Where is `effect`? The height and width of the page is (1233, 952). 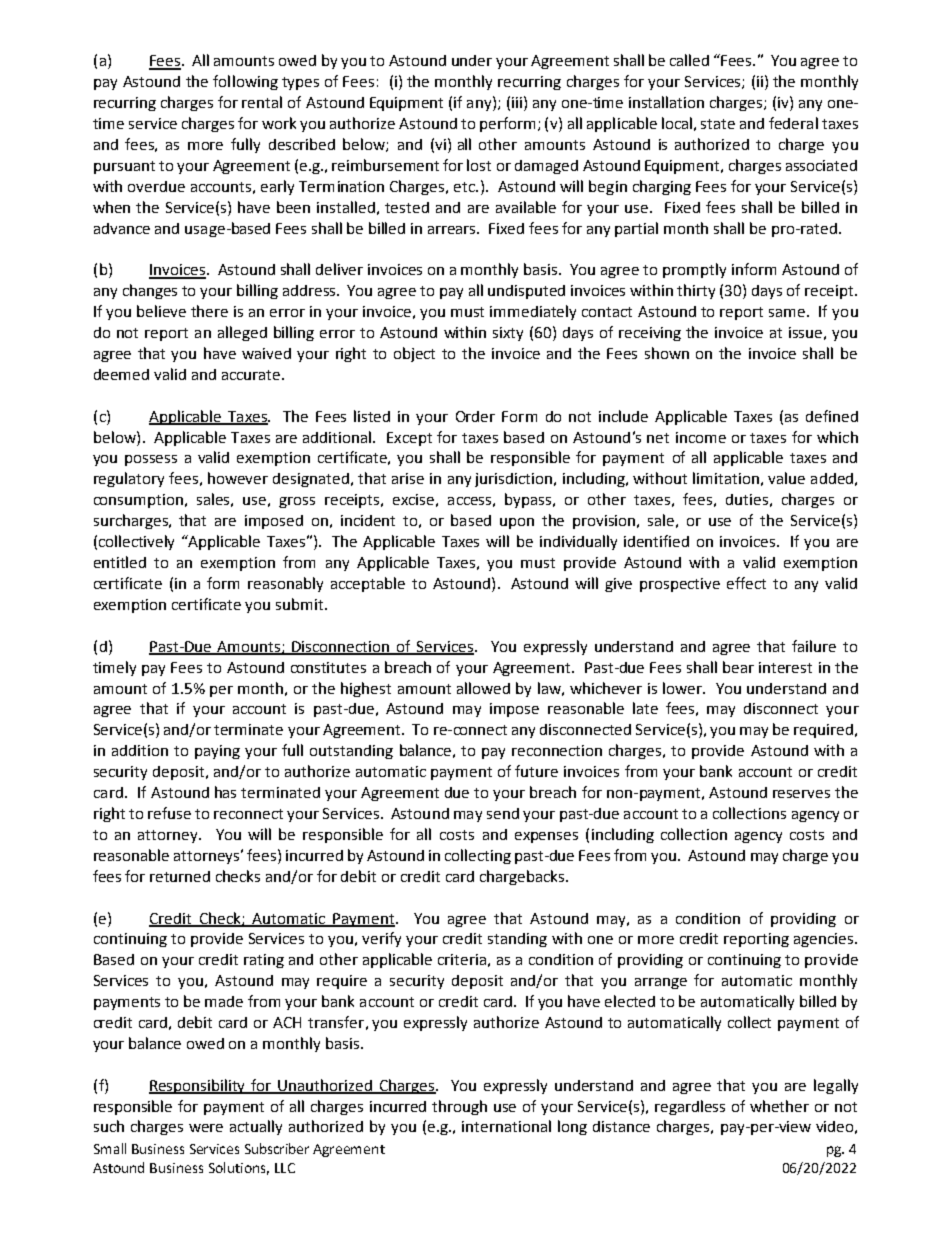 effect is located at coordinates (746, 583).
